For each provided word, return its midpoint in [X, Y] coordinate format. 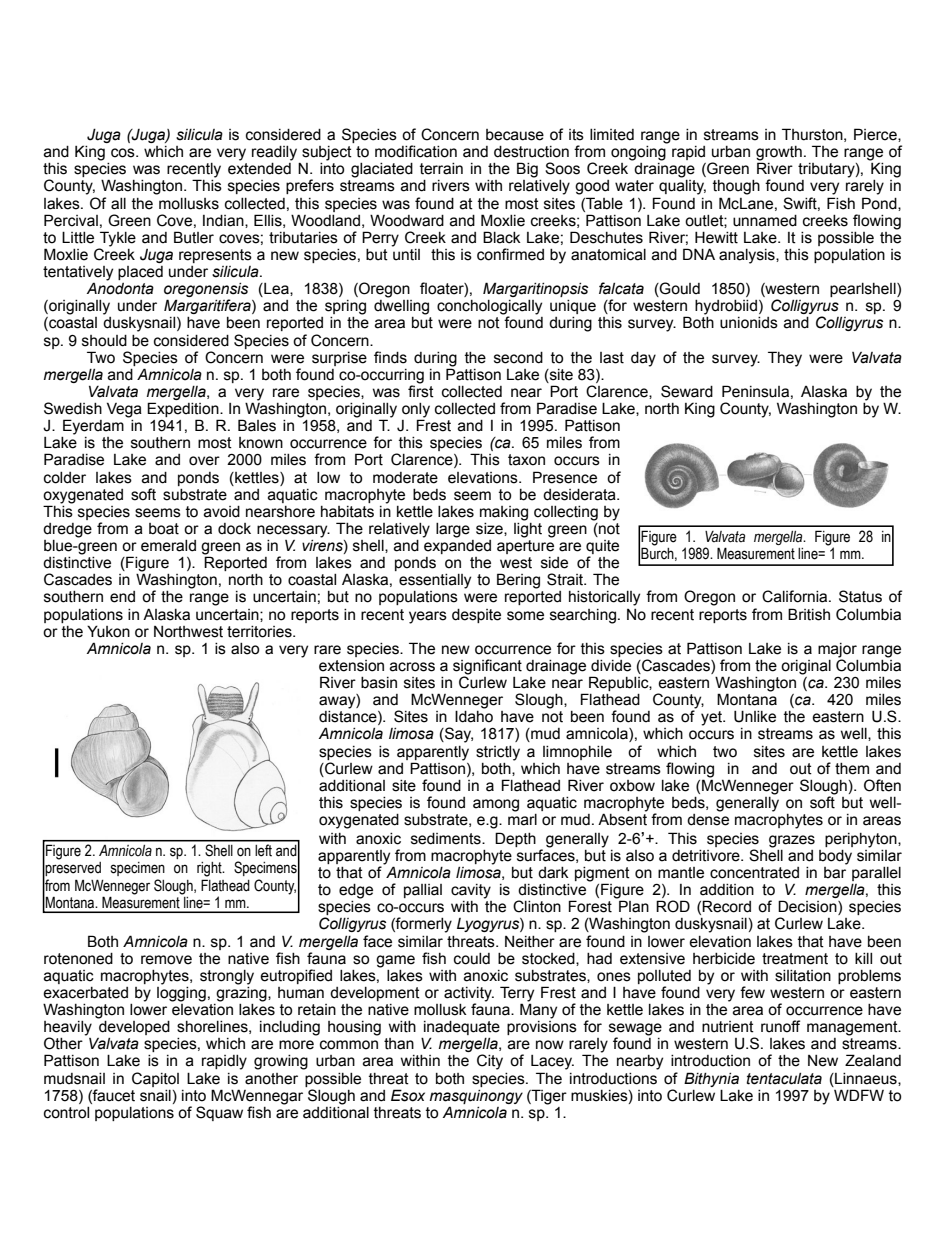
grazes [792, 841]
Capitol [155, 1079]
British [809, 614]
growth [779, 154]
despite [476, 616]
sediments [447, 839]
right [210, 869]
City [490, 1062]
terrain [441, 169]
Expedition [184, 411]
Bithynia [711, 1079]
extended [259, 169]
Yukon [108, 631]
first [421, 390]
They [785, 359]
